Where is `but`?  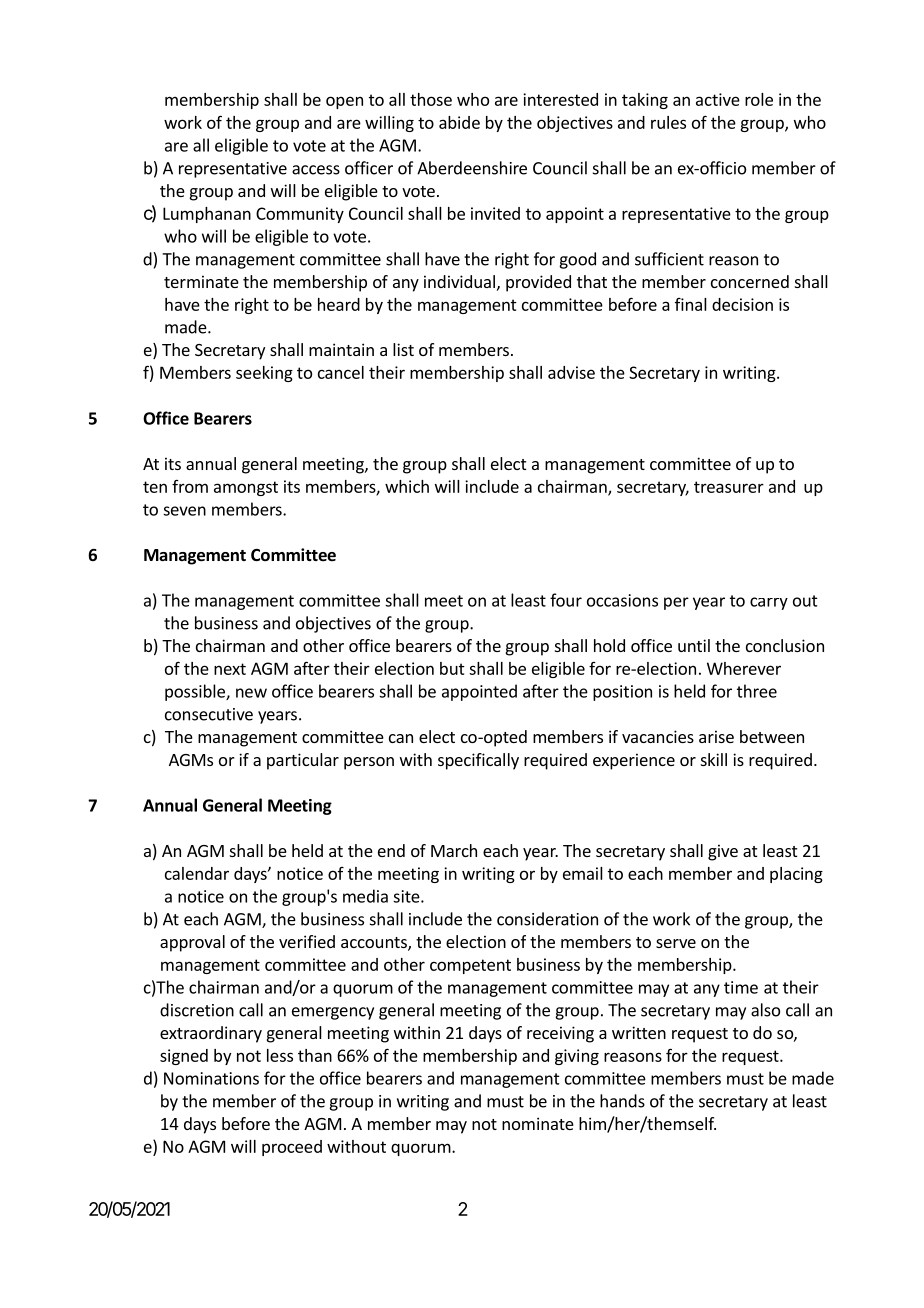 but is located at coordinates (452, 668).
